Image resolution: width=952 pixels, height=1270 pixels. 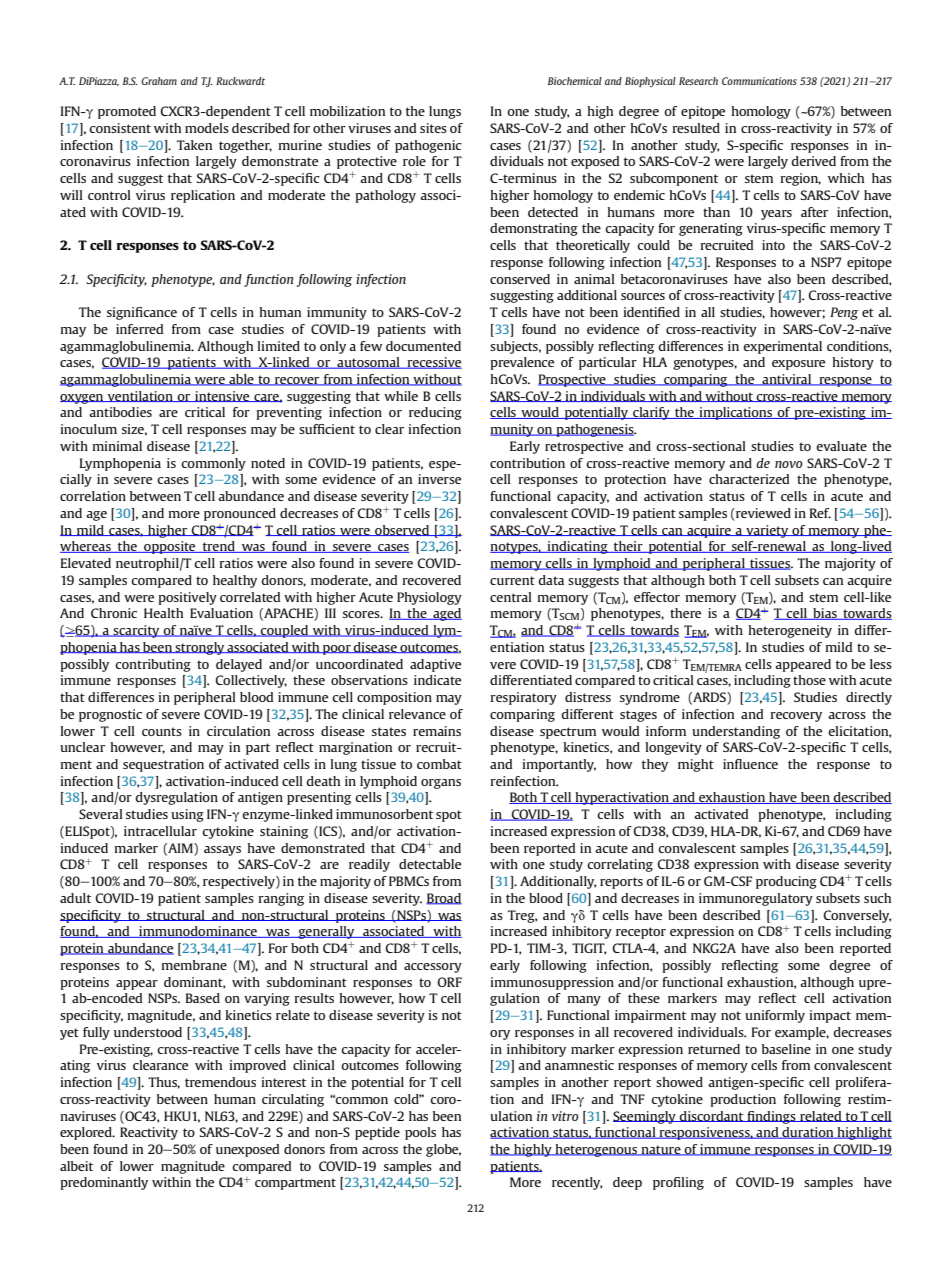 What do you see at coordinates (87, 1133) in the screenshot?
I see `explored` at bounding box center [87, 1133].
